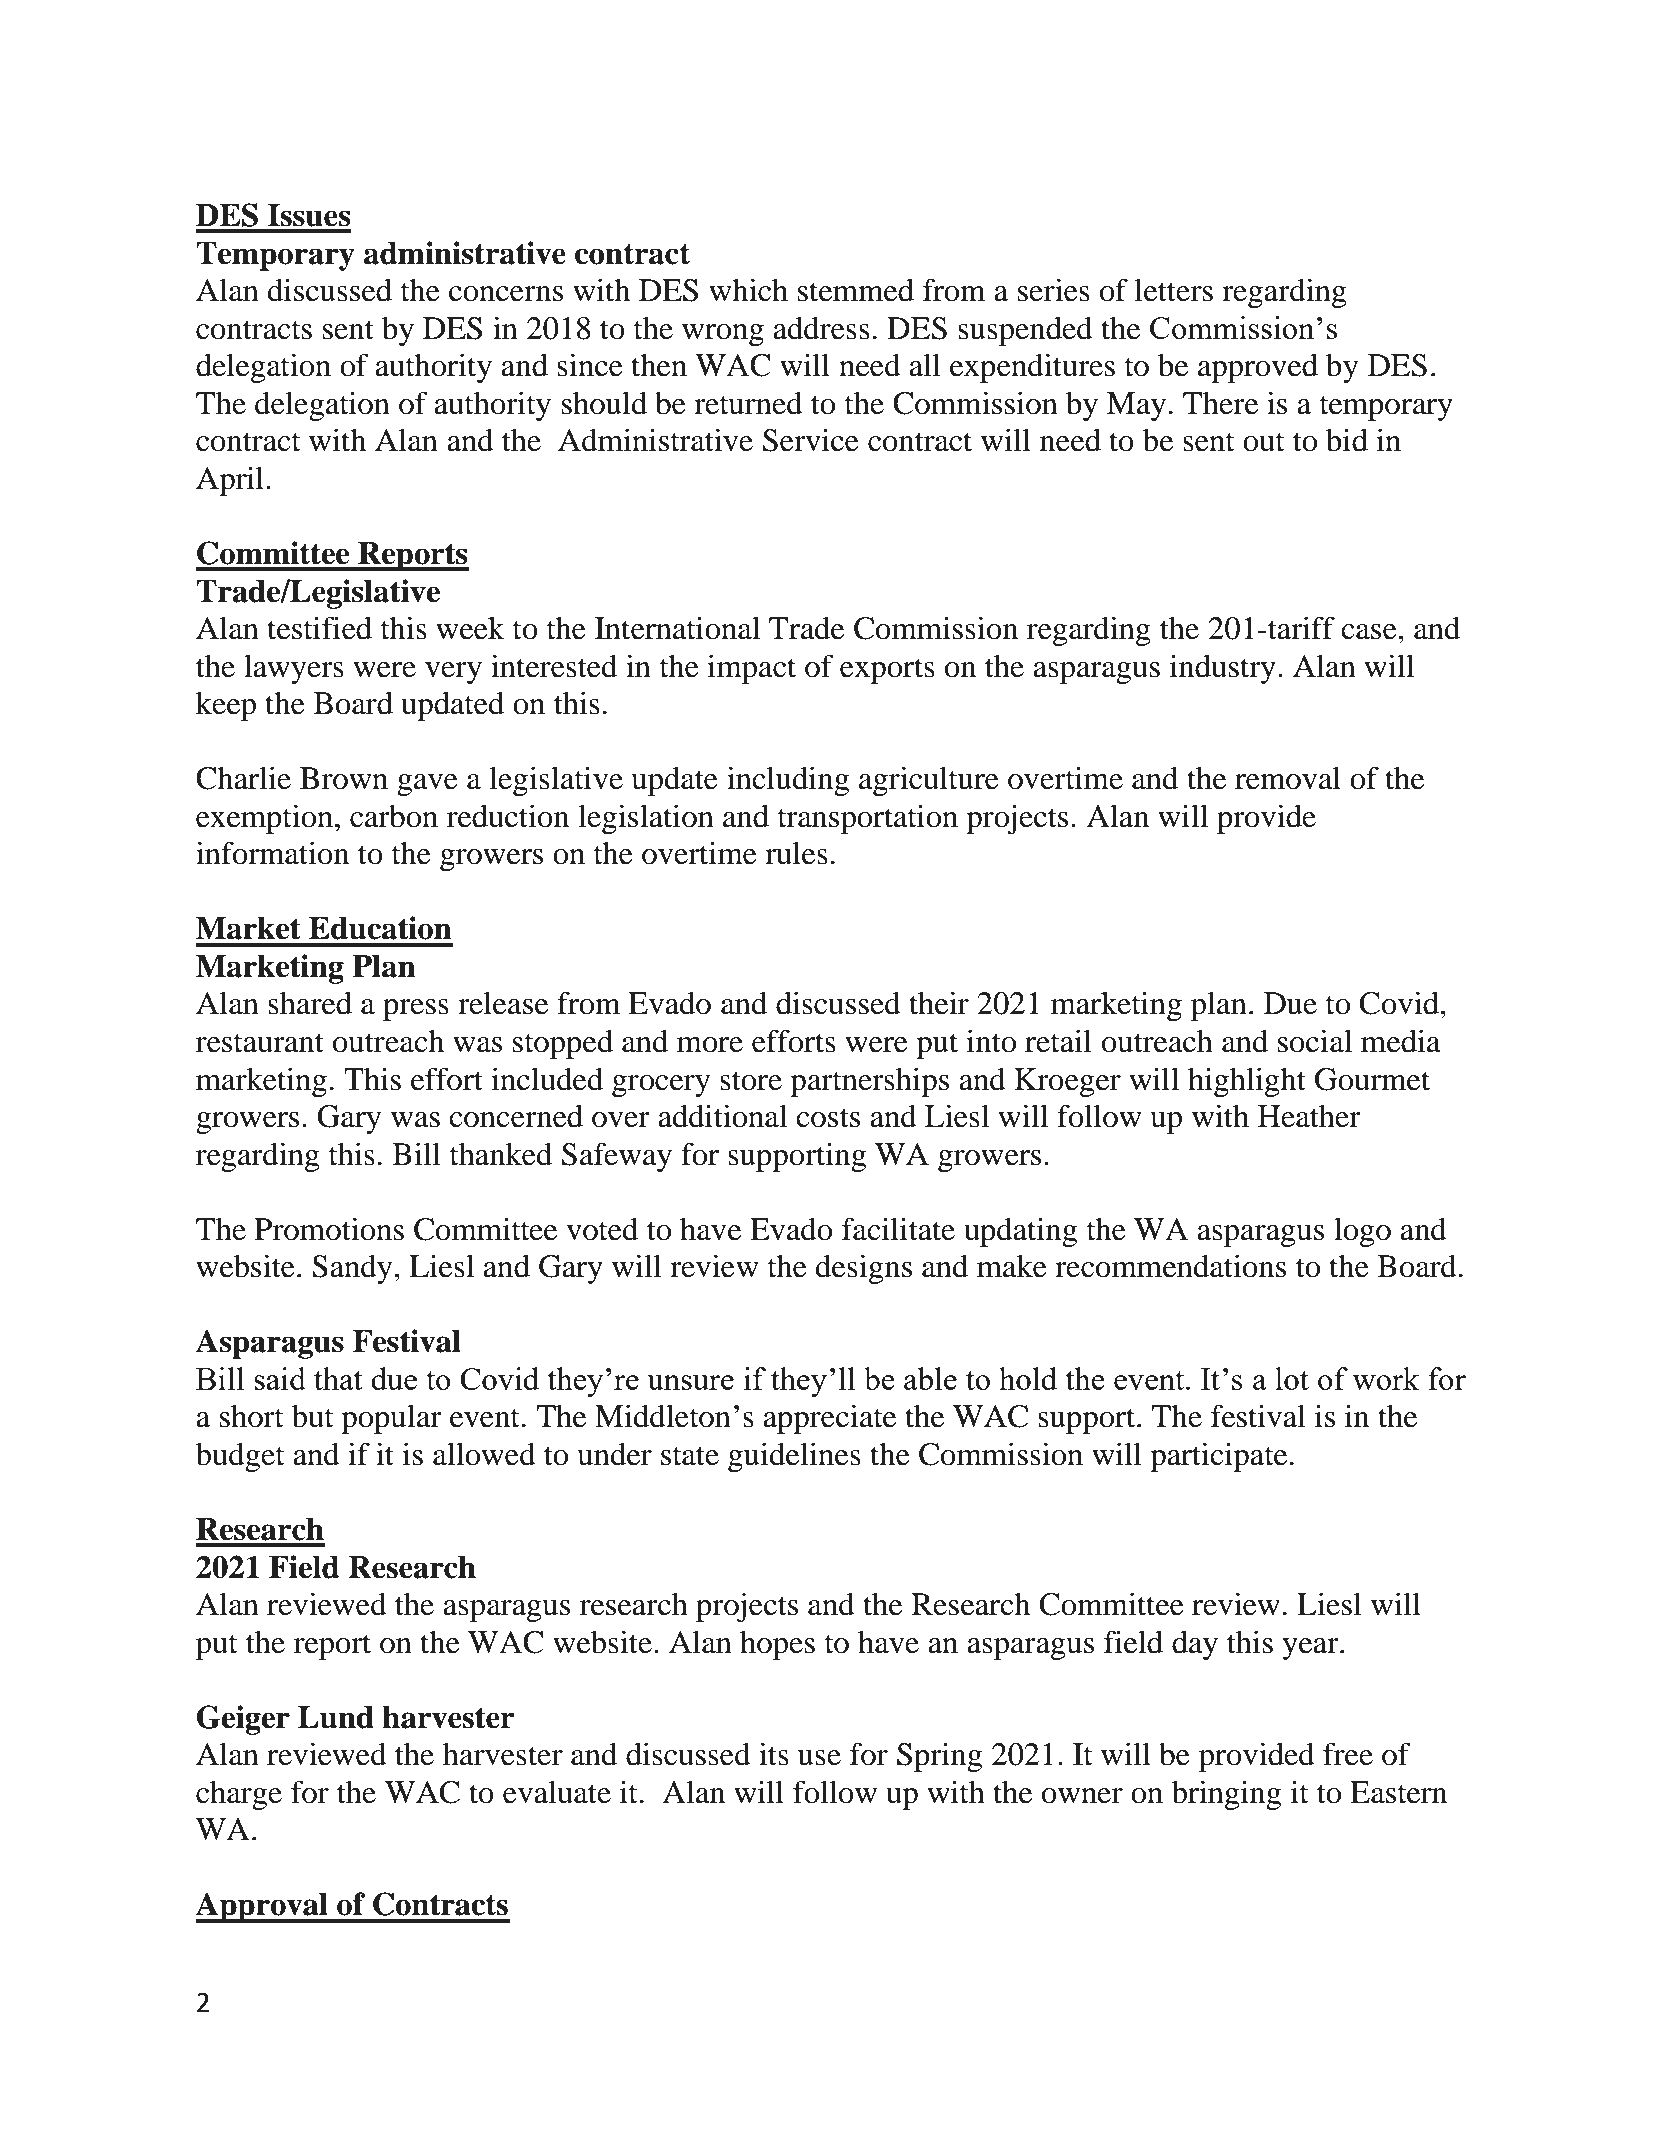  What do you see at coordinates (1258, 368) in the screenshot?
I see `approved` at bounding box center [1258, 368].
